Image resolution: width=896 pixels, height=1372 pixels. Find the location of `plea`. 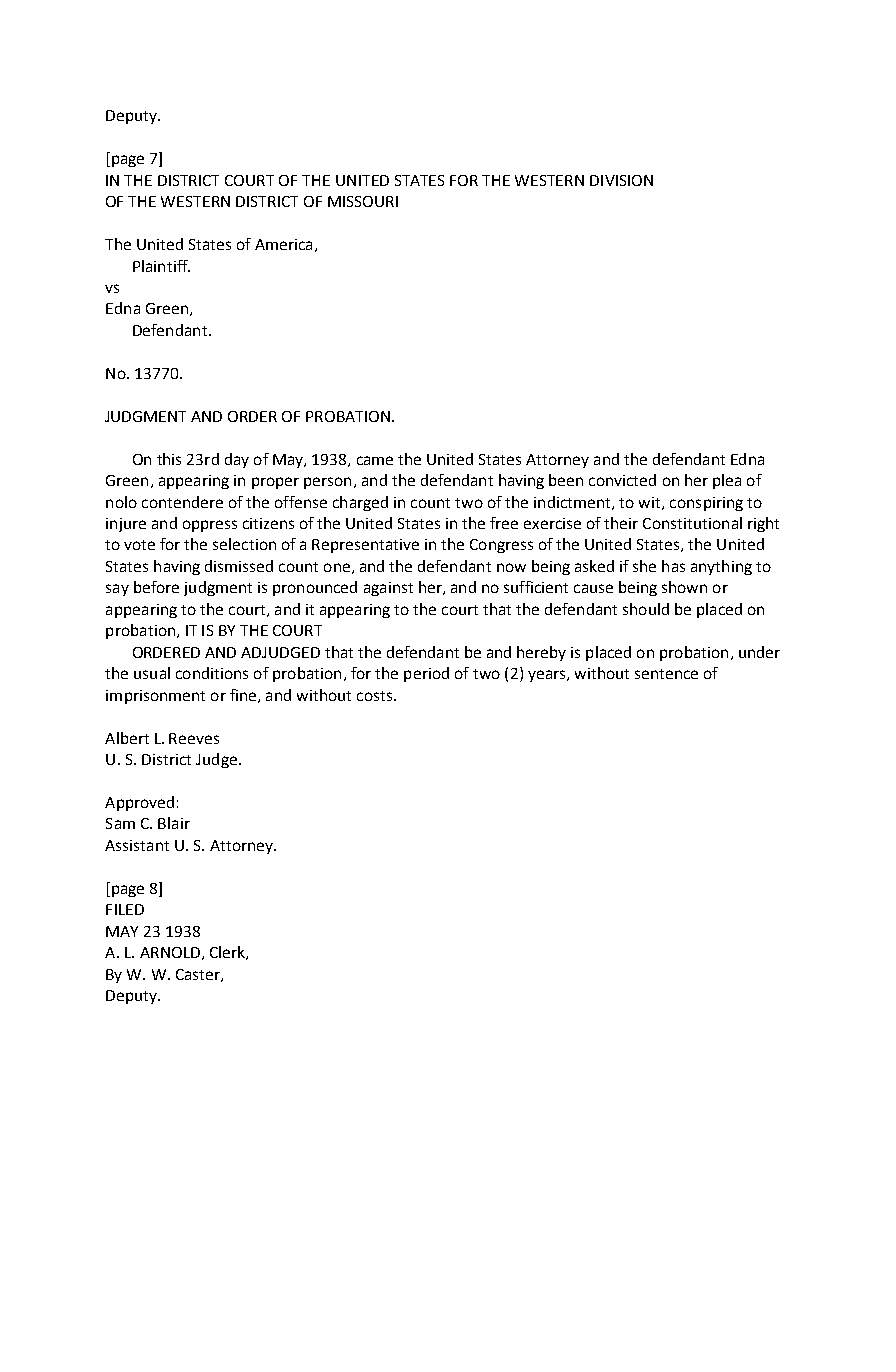

plea is located at coordinates (727, 481).
